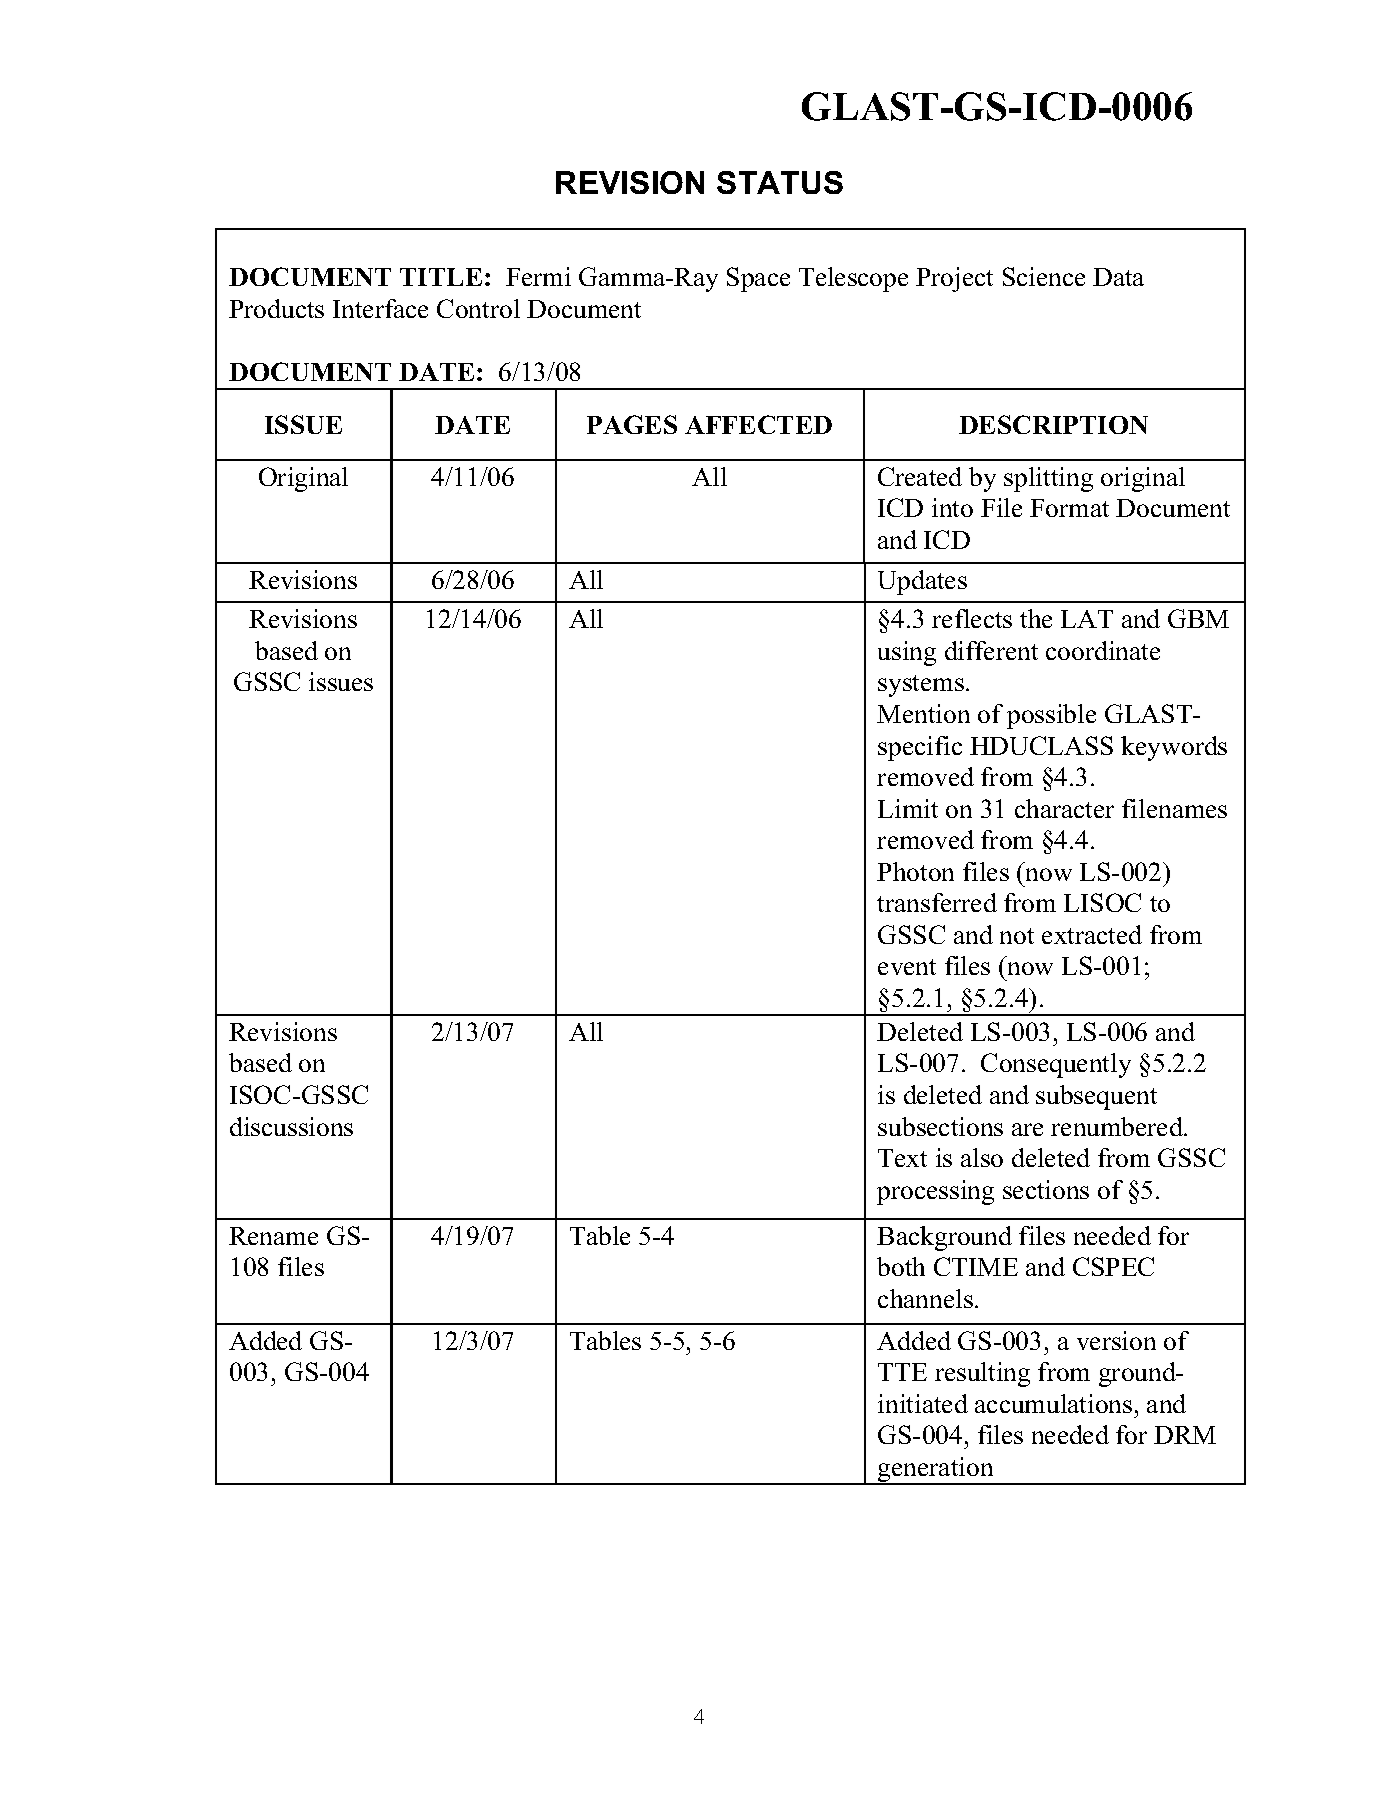  I want to click on the, so click(1036, 618).
